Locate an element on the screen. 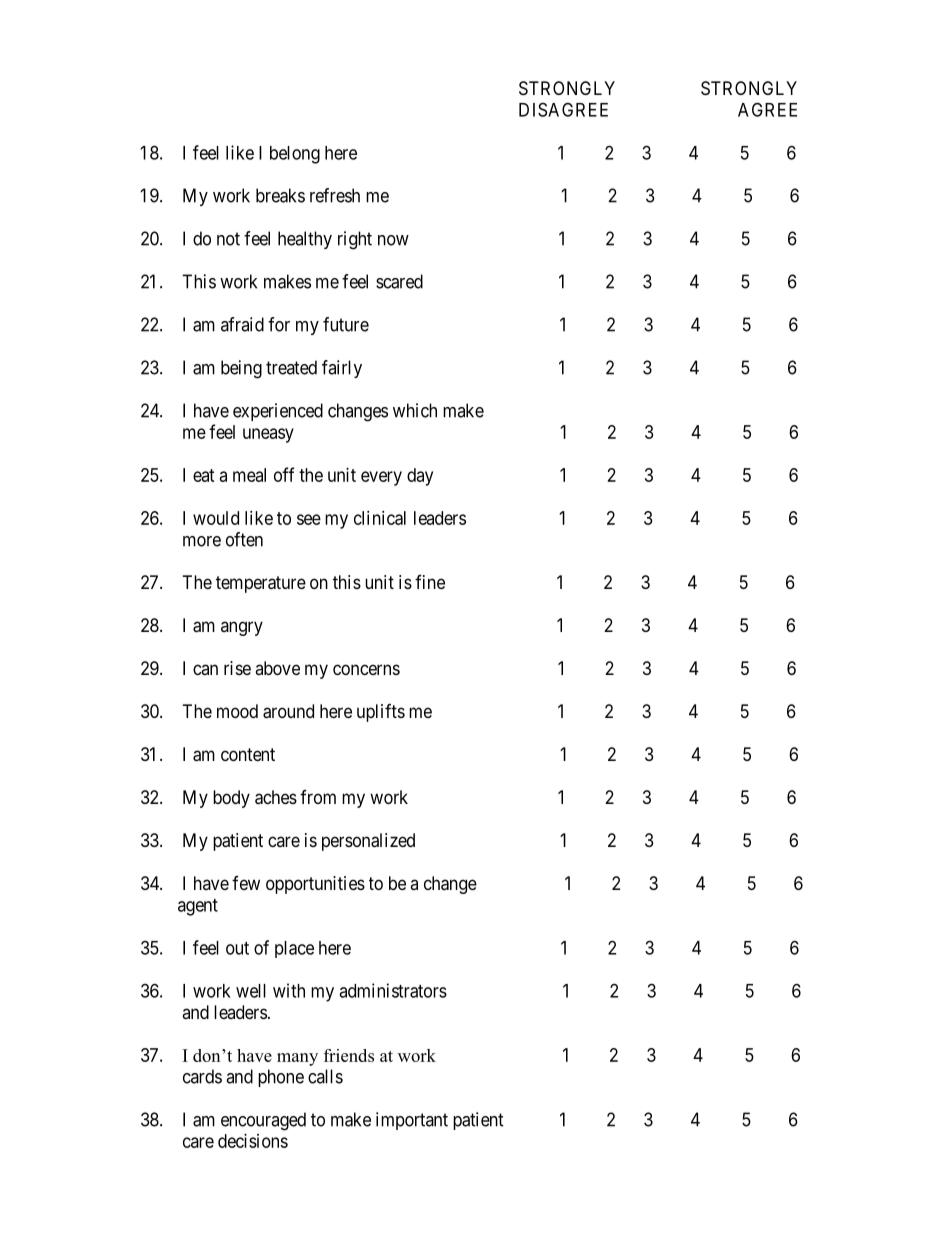 The width and height of the screenshot is (952, 1233). personalized is located at coordinates (368, 842).
